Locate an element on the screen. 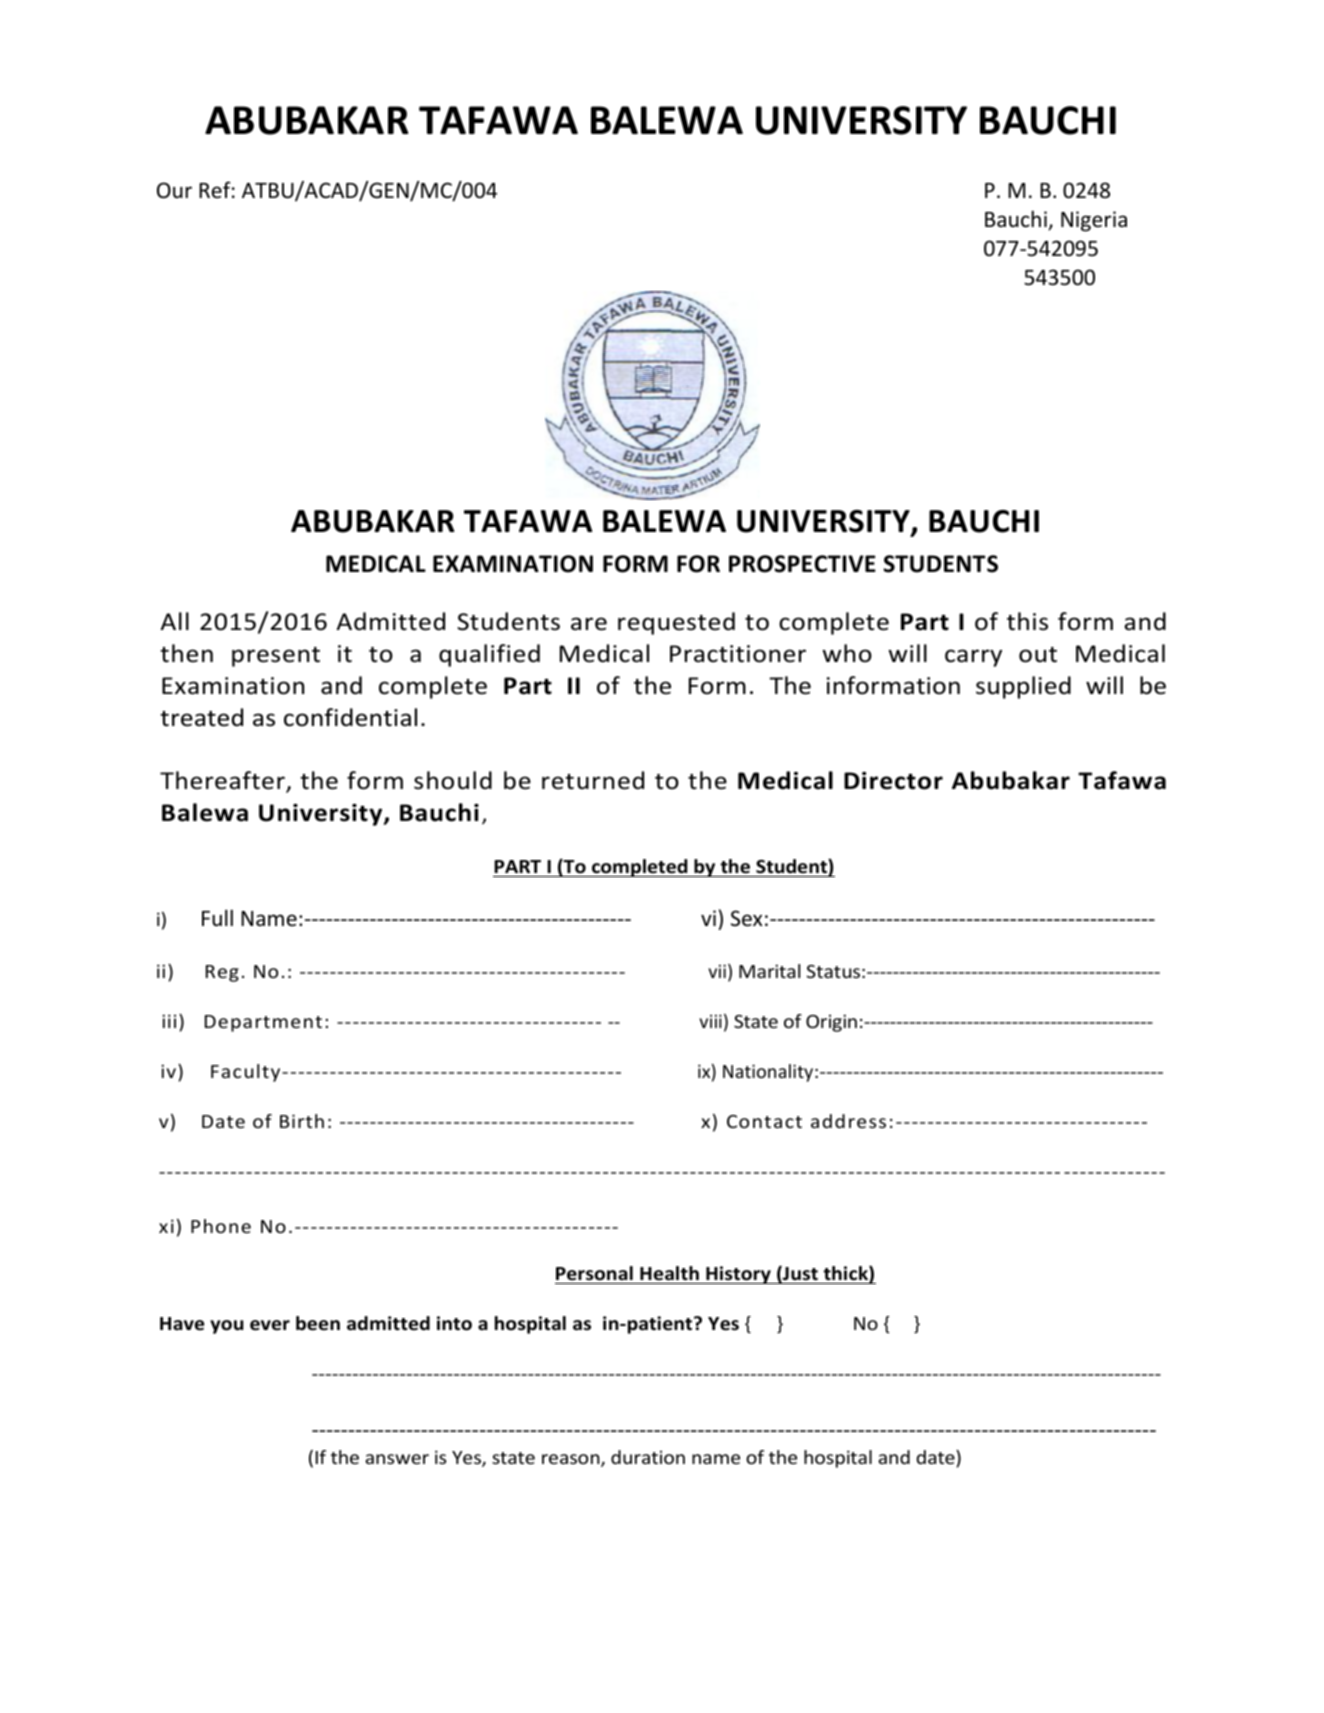 The width and height of the screenshot is (1324, 1713). Birth is located at coordinates (302, 1121).
